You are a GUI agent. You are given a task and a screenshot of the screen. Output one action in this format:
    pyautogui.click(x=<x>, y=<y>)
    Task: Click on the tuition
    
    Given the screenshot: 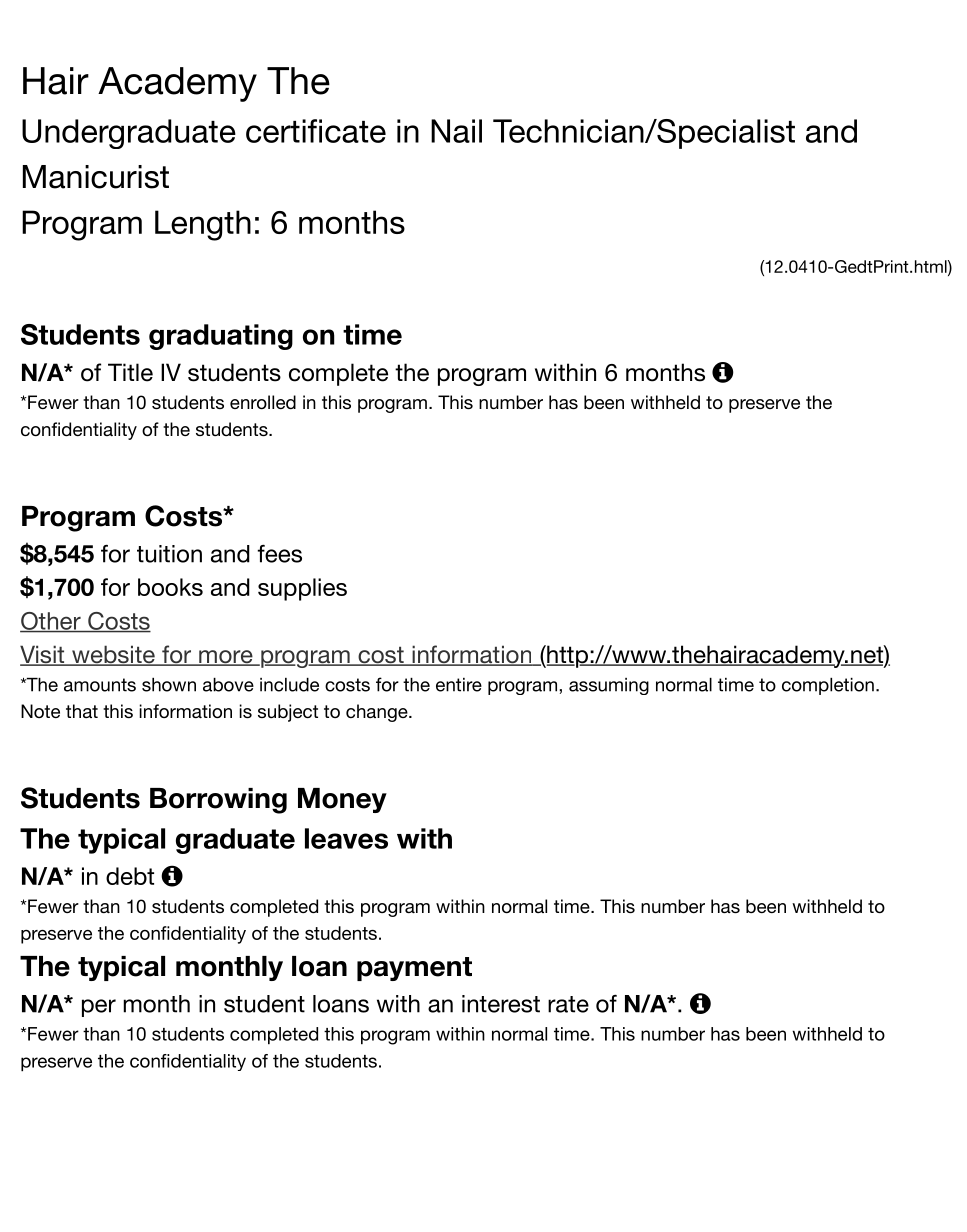 What is the action you would take?
    pyautogui.click(x=169, y=554)
